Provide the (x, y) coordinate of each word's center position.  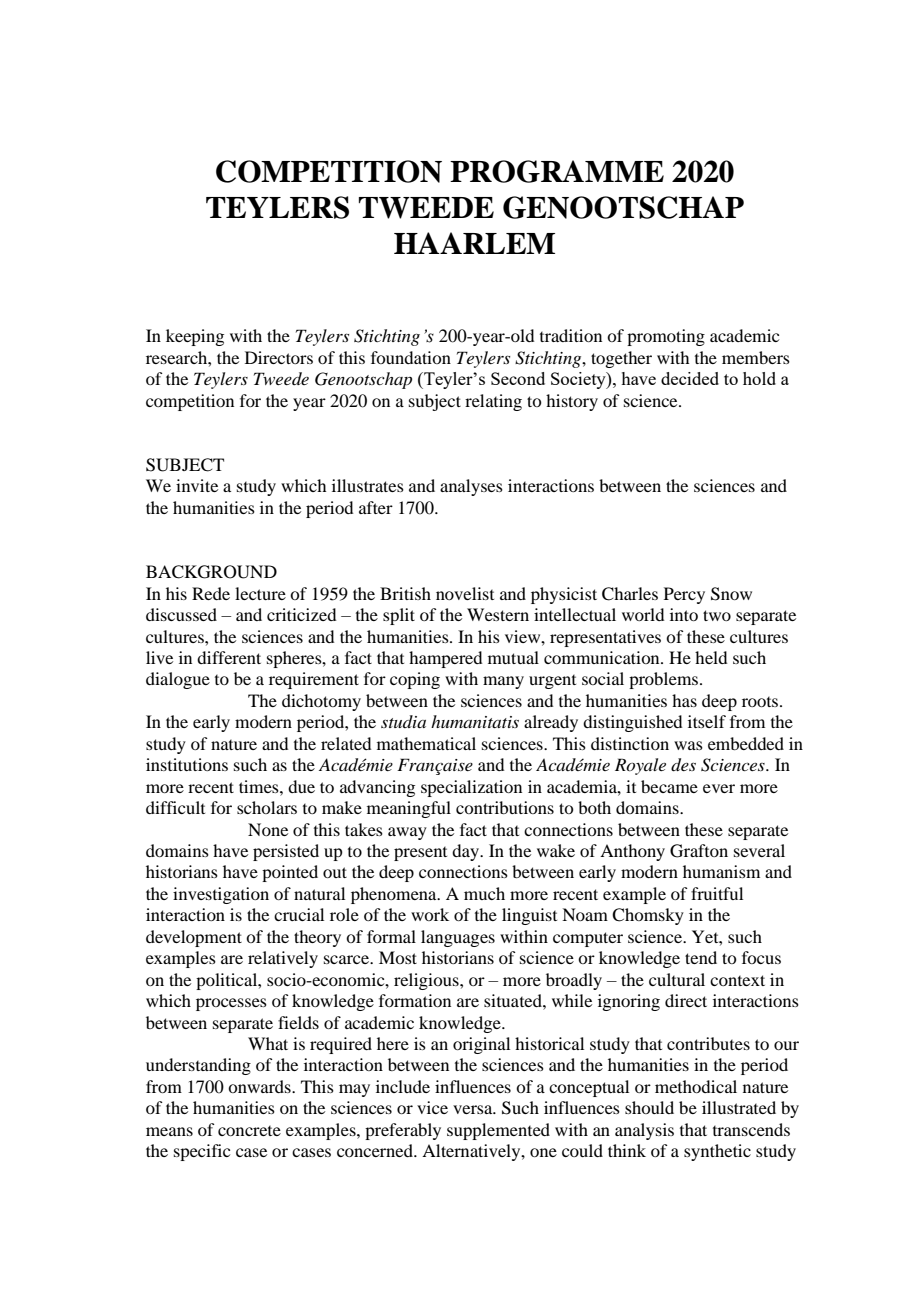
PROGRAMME (557, 171)
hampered (445, 659)
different (229, 657)
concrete (249, 1131)
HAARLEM (474, 243)
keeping (195, 337)
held (711, 657)
